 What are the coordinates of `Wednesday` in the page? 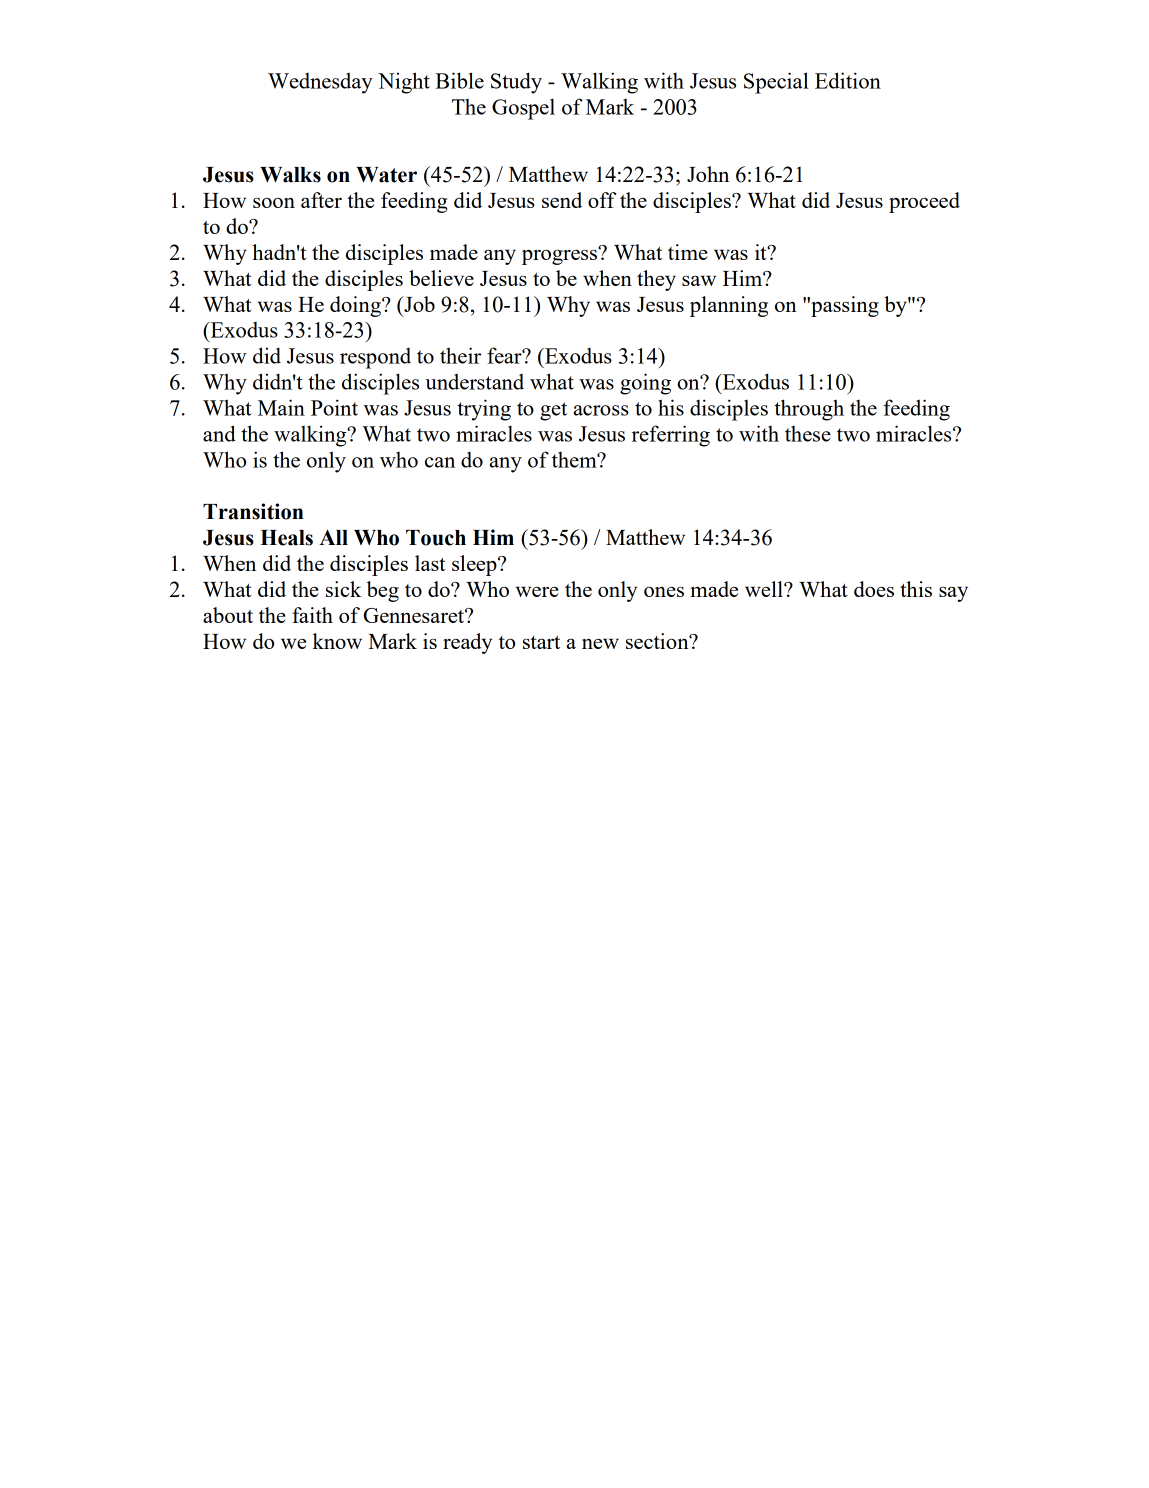 It's located at (320, 83).
